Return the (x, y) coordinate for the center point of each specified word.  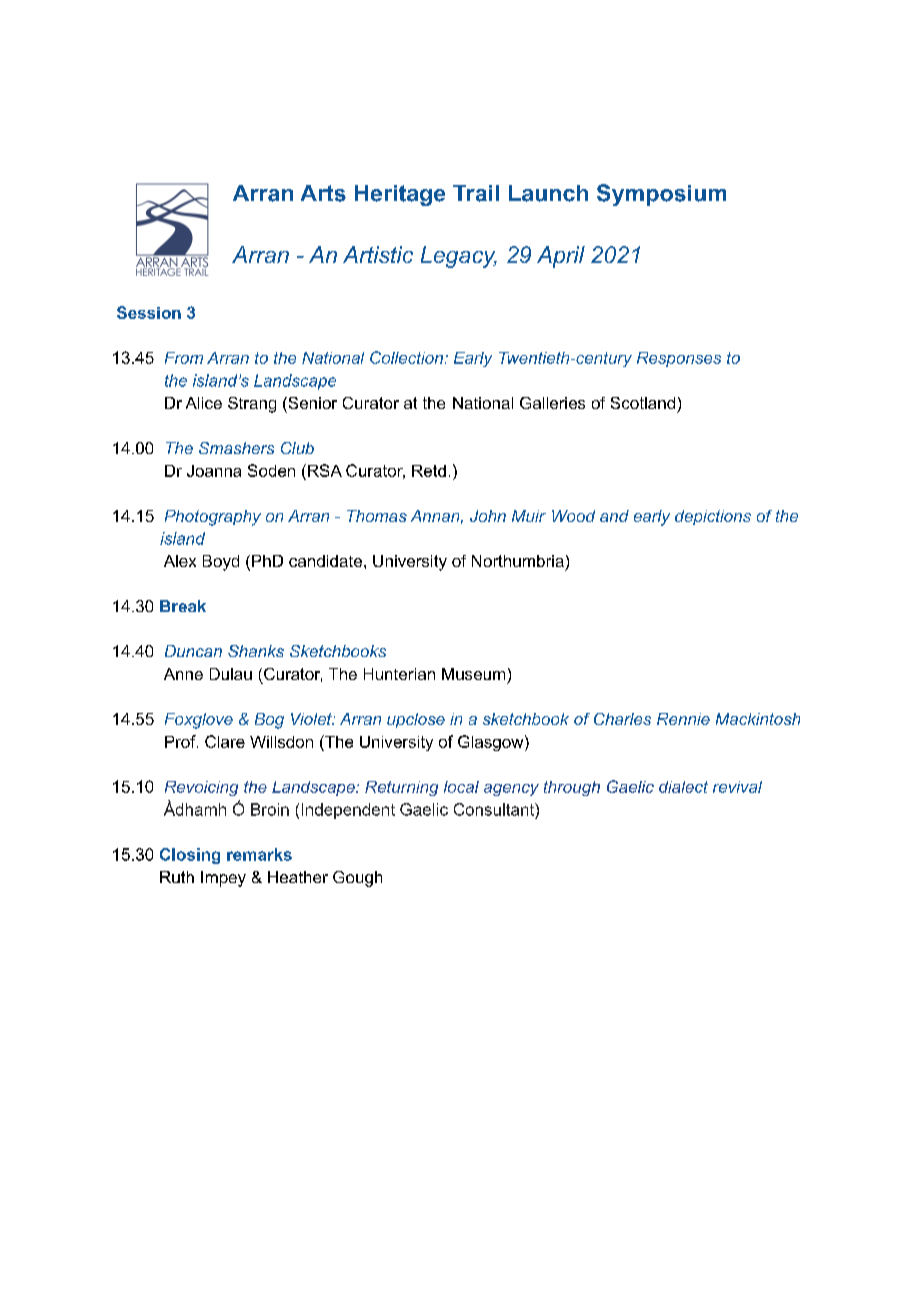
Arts (323, 193)
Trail (476, 193)
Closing (190, 856)
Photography (213, 518)
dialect (683, 787)
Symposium (661, 195)
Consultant (495, 809)
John (488, 516)
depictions (713, 517)
